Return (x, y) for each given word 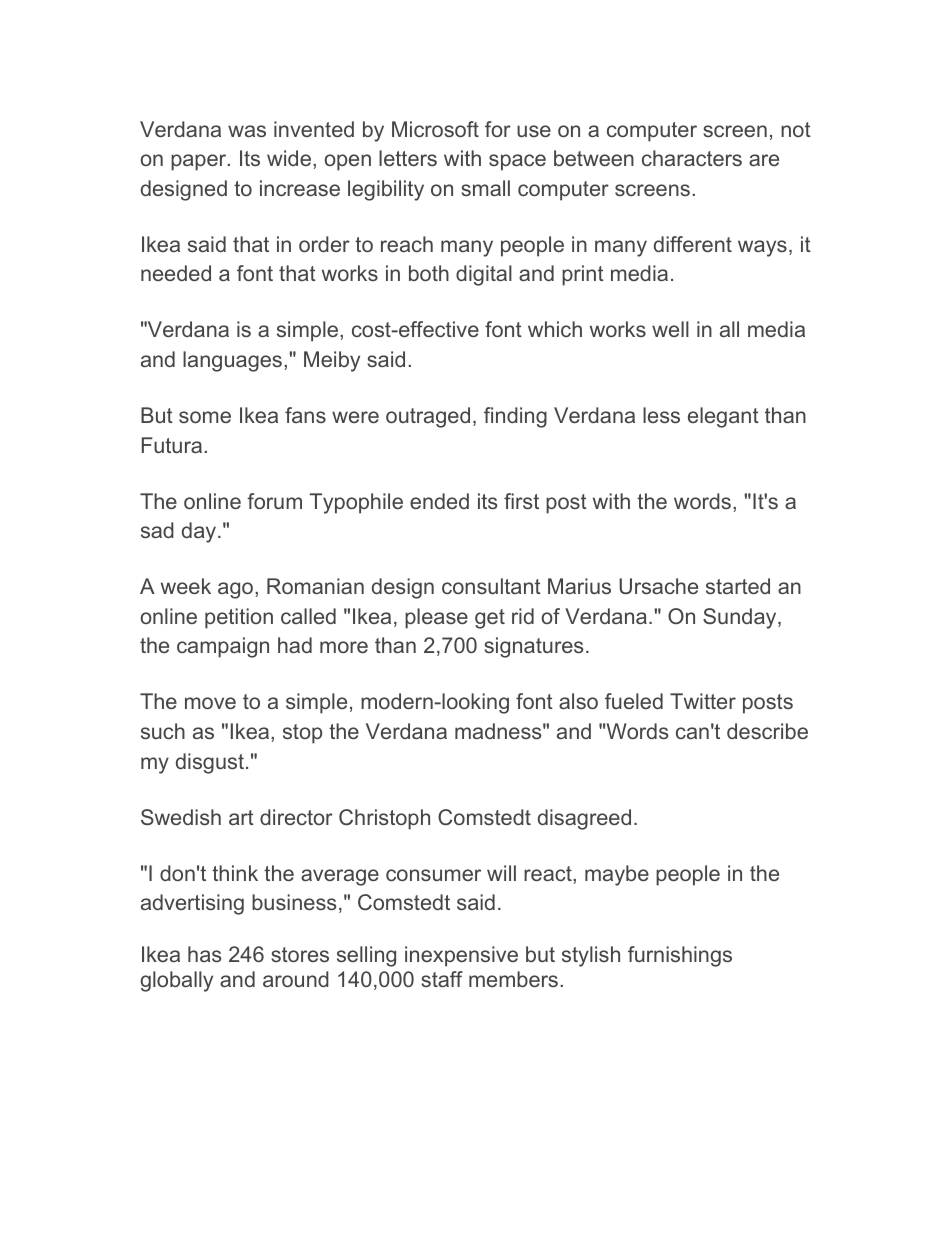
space (517, 162)
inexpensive (461, 956)
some (205, 417)
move (210, 703)
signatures (534, 647)
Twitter (703, 701)
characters (692, 158)
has (205, 954)
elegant (723, 417)
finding (515, 417)
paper (200, 162)
